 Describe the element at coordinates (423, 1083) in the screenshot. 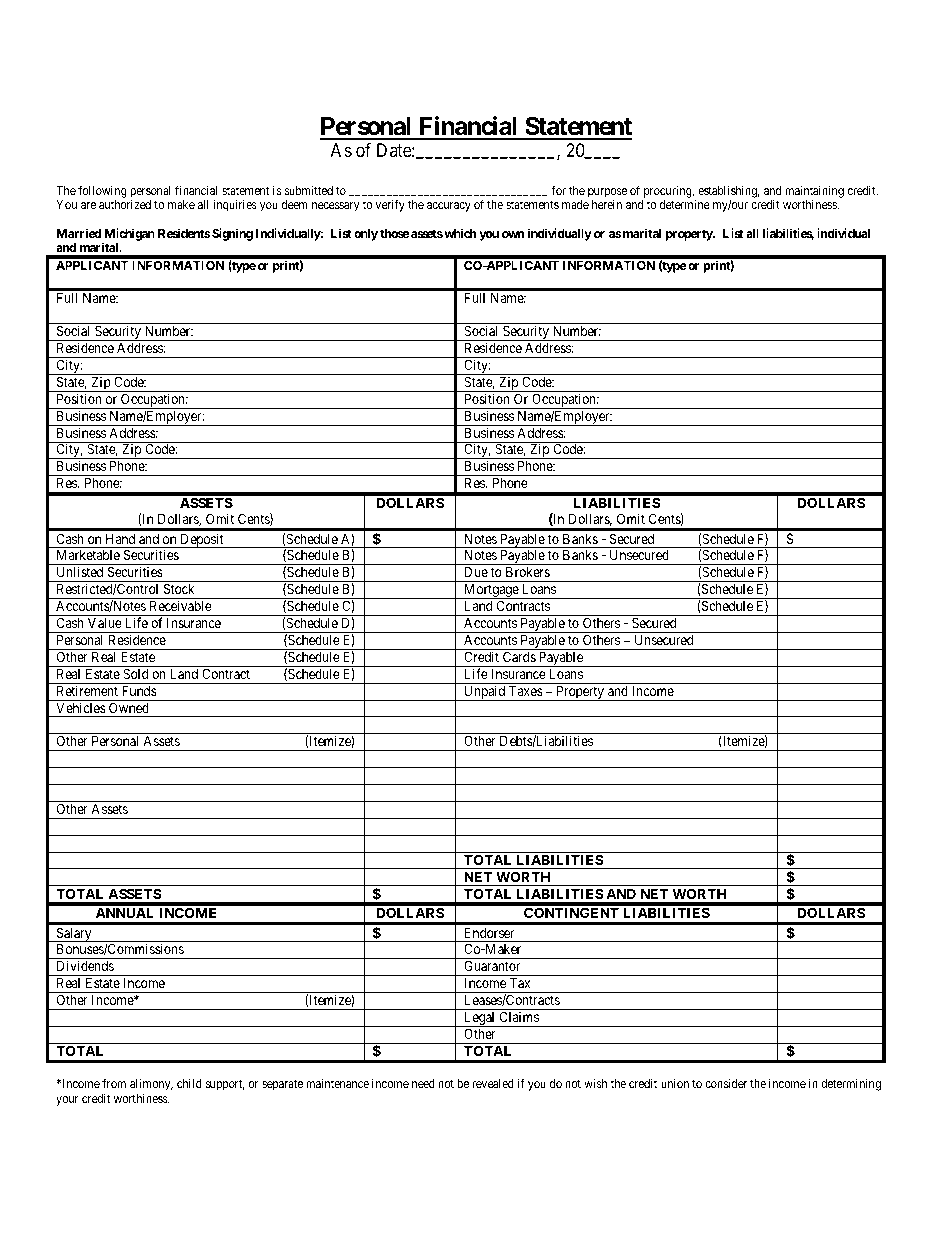

I see `need` at that location.
